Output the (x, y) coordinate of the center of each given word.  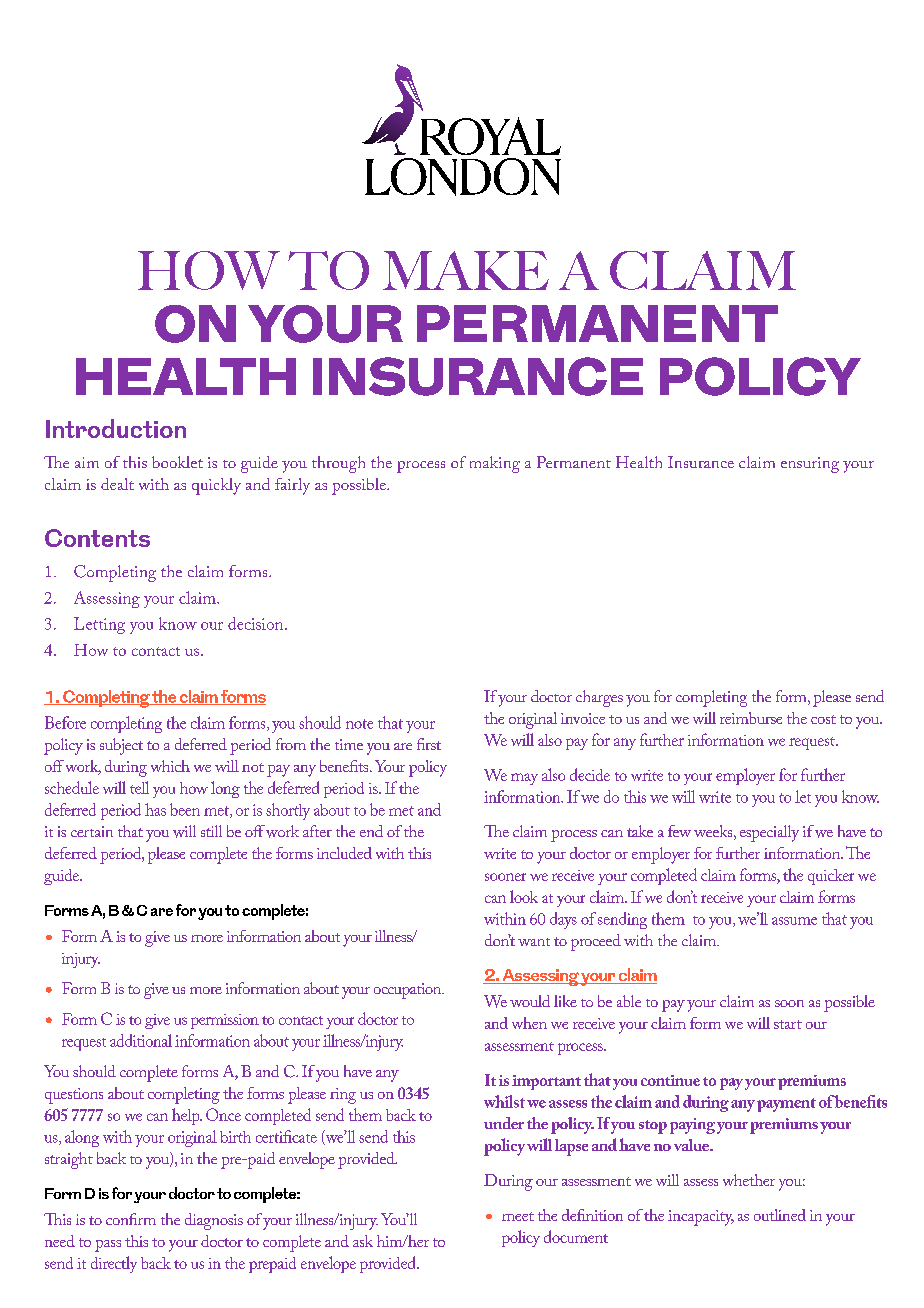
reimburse (751, 718)
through (338, 464)
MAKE (466, 270)
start (788, 1024)
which (170, 766)
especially (769, 833)
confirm (131, 1219)
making (495, 464)
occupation (409, 991)
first (429, 744)
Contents (97, 538)
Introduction (116, 428)
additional (141, 1040)
